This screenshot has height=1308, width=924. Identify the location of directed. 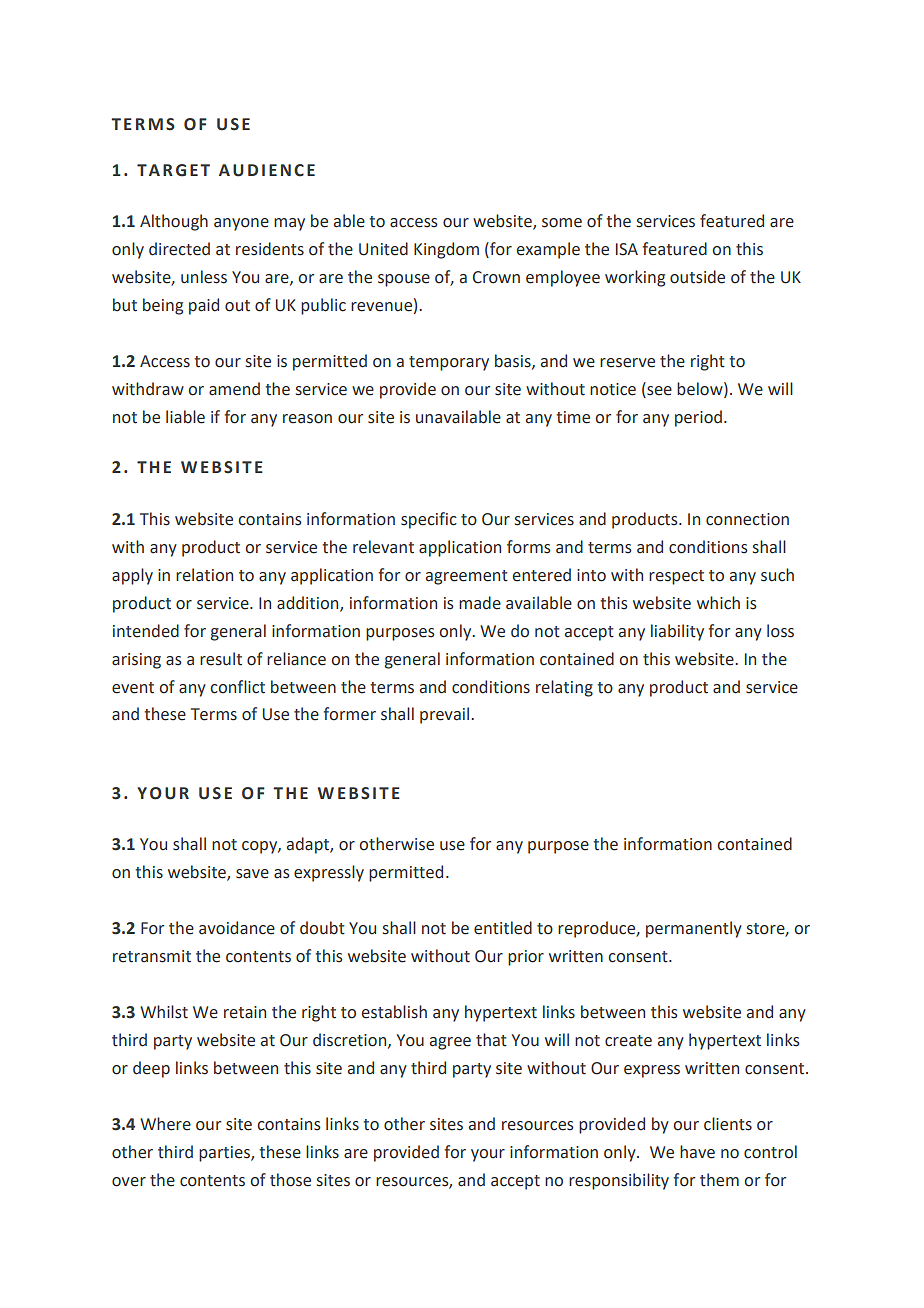
(179, 249).
